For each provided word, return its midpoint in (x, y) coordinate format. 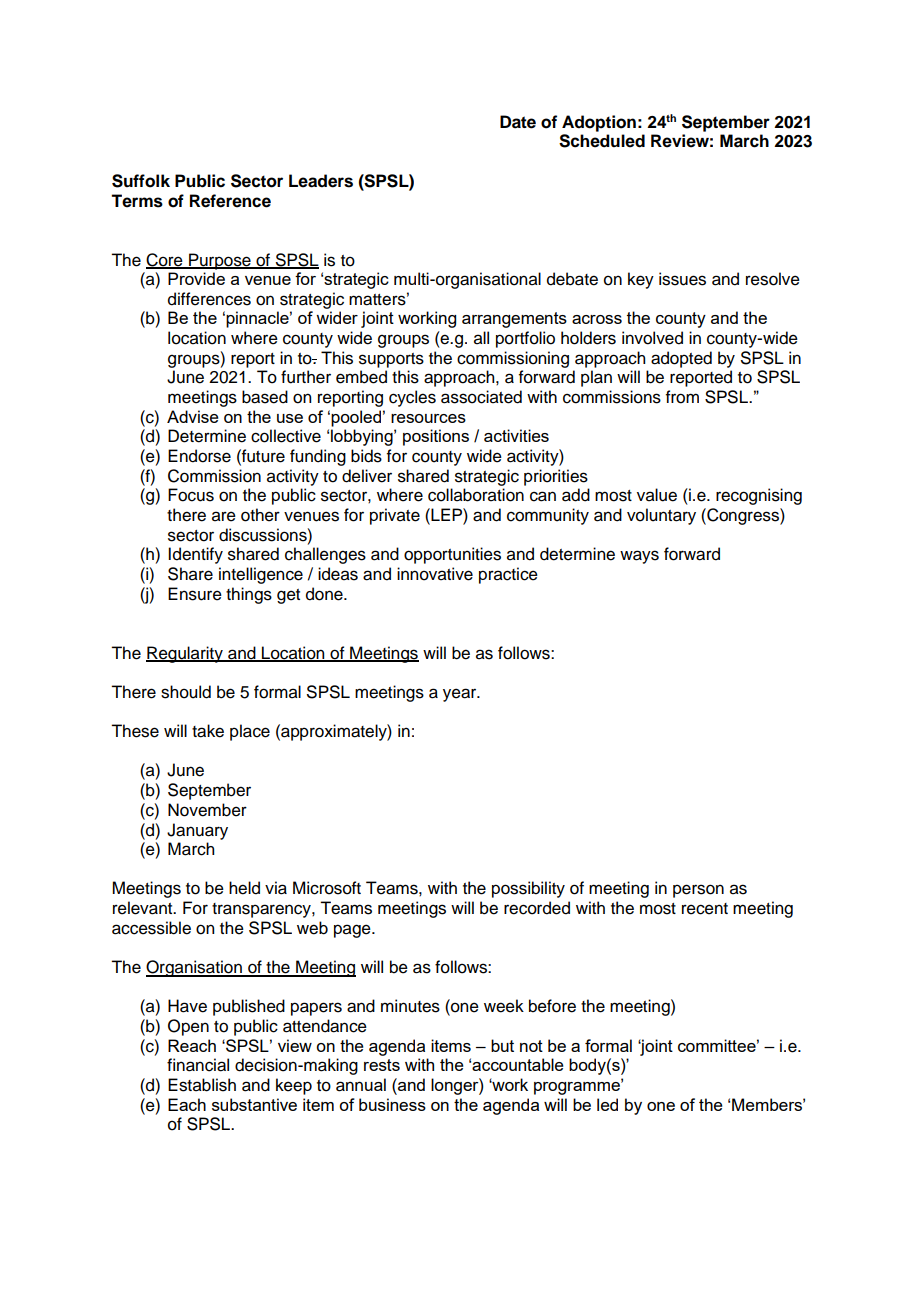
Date (518, 122)
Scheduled (602, 141)
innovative (435, 574)
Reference (230, 201)
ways (639, 557)
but (502, 1045)
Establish (202, 1085)
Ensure (195, 594)
